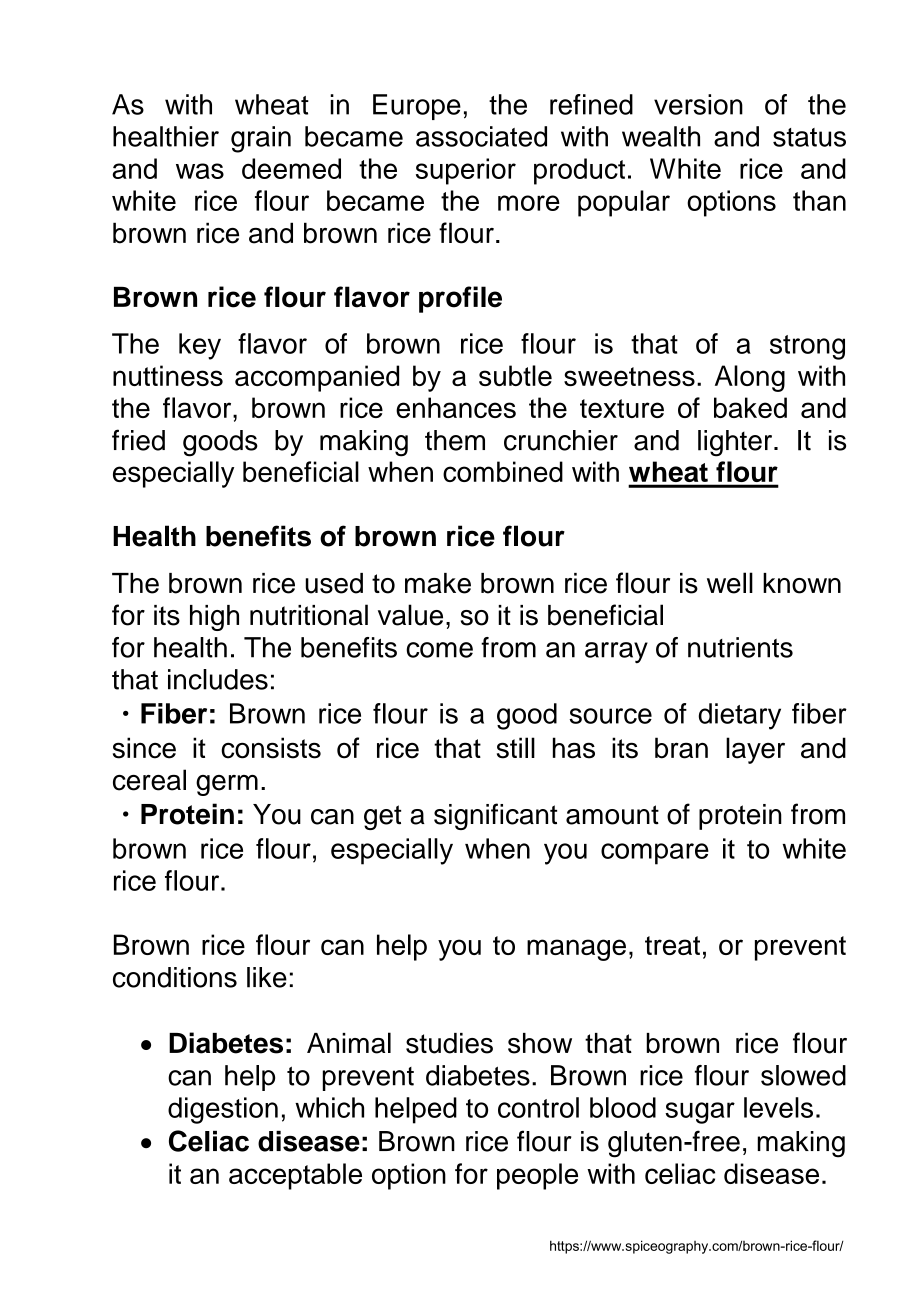  Describe the element at coordinates (736, 443) in the page. I see `lighter` at that location.
